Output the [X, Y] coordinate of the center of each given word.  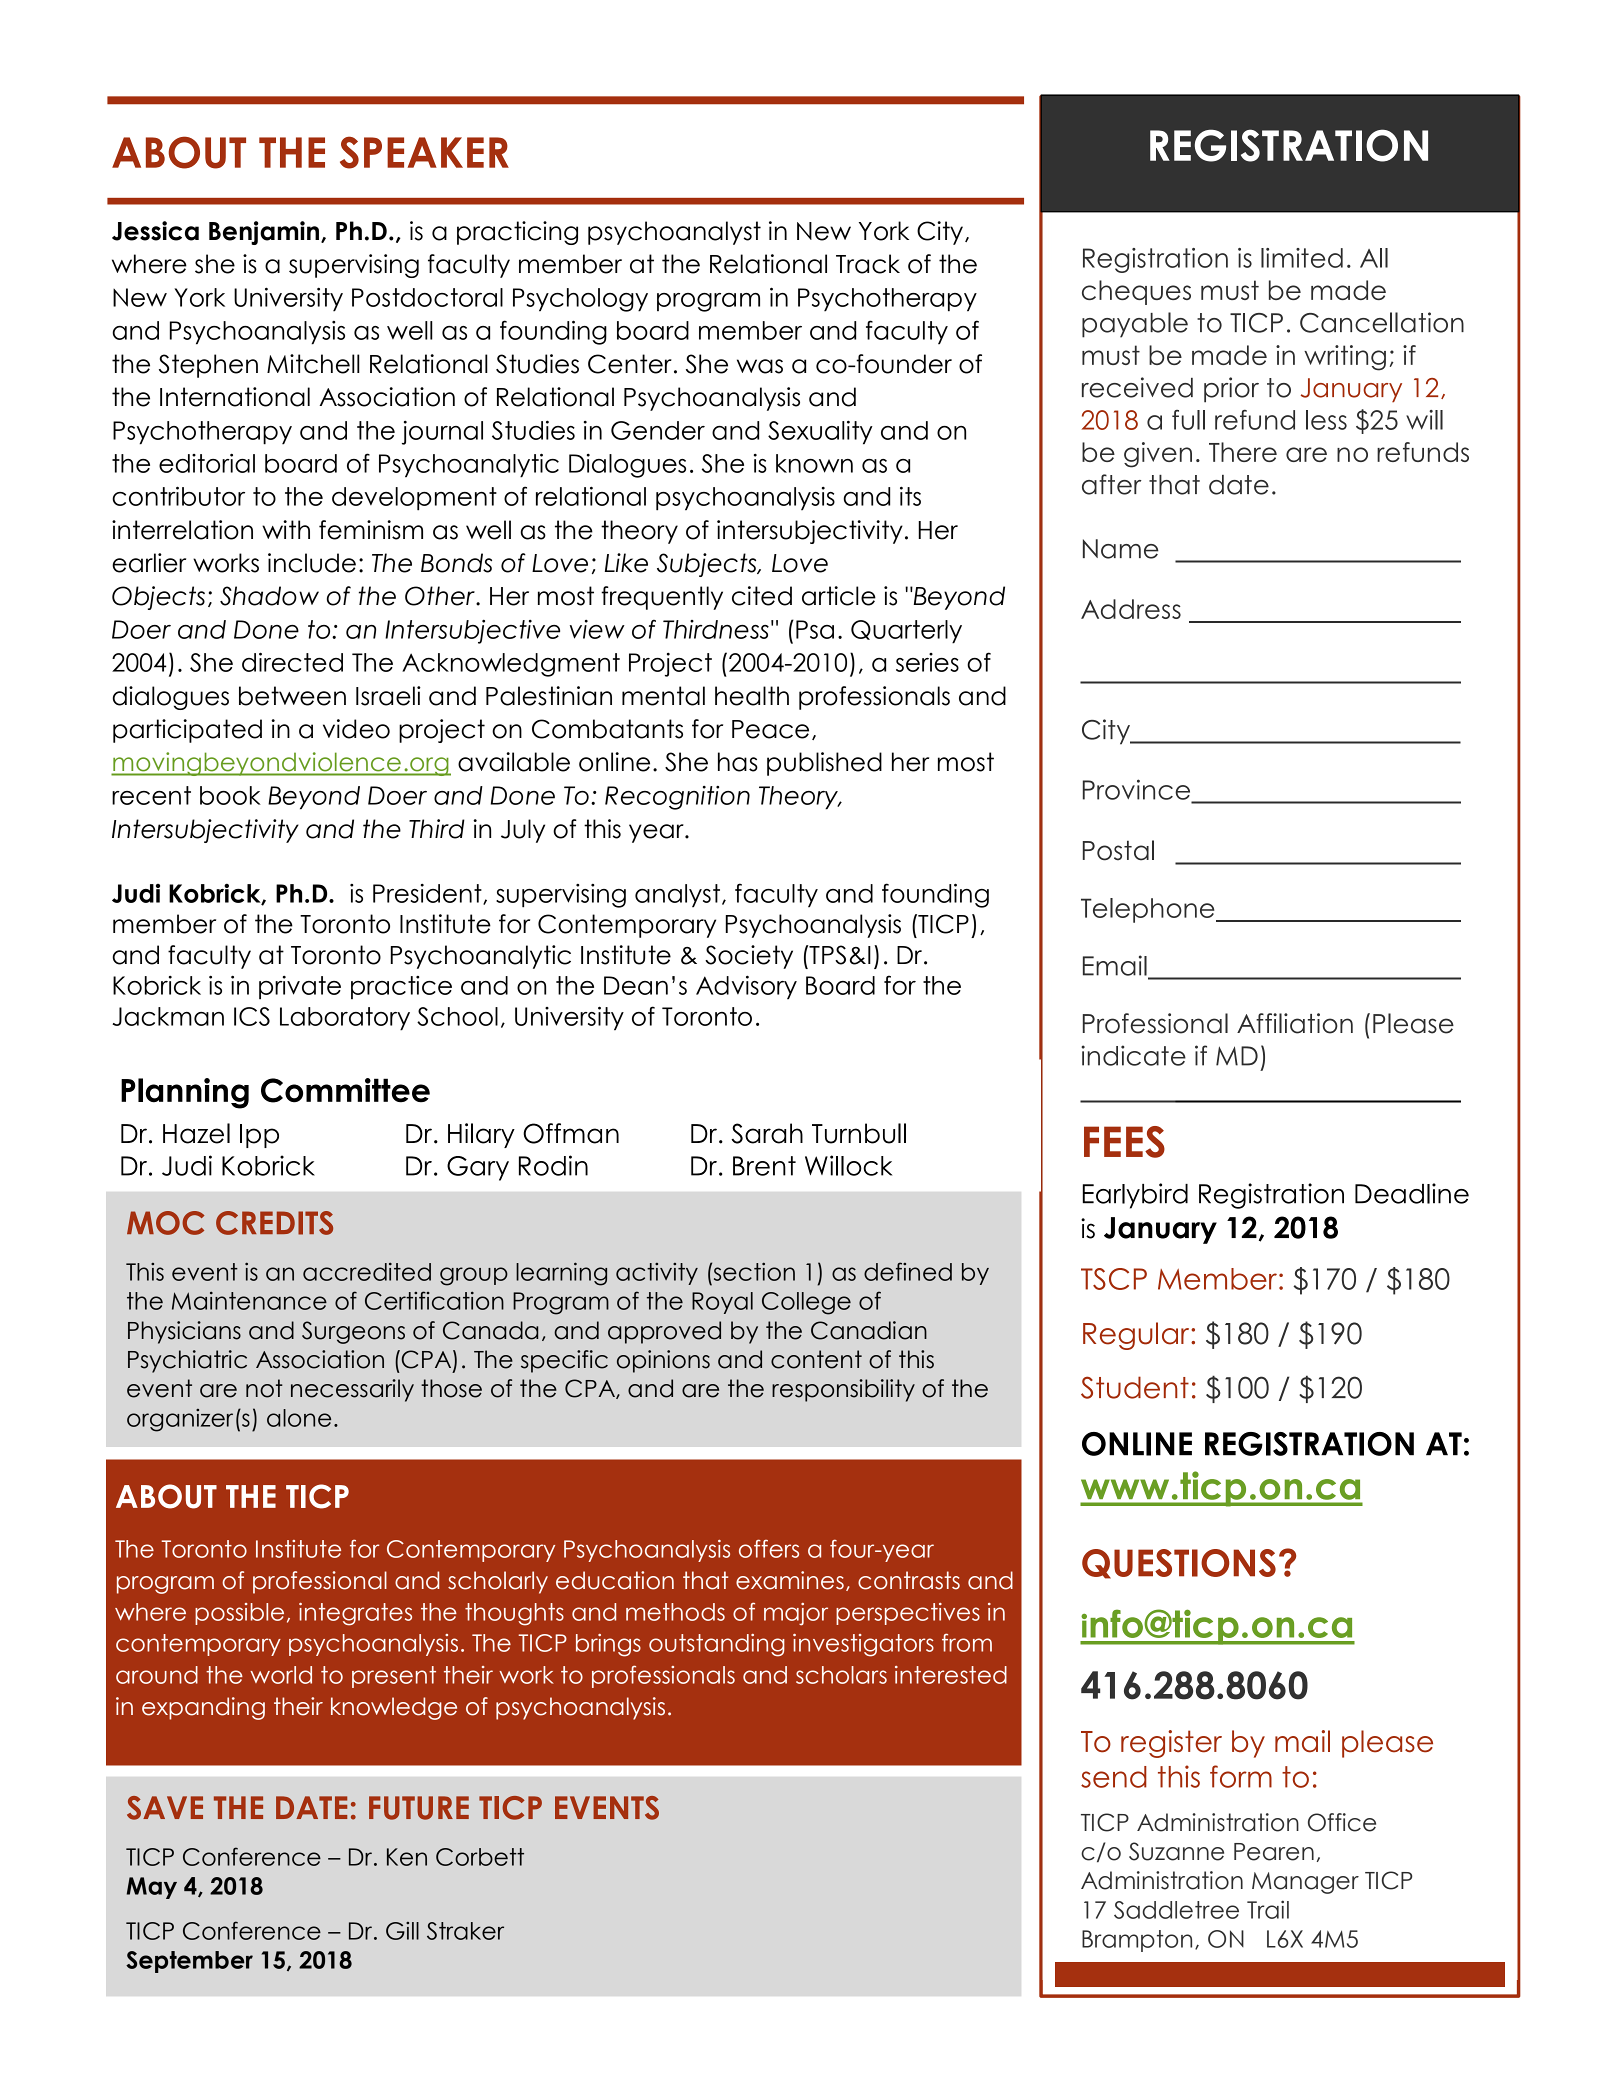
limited [1302, 258]
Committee [345, 1090]
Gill [402, 1931]
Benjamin [265, 233]
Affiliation [1295, 1023]
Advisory [746, 987]
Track [868, 264]
